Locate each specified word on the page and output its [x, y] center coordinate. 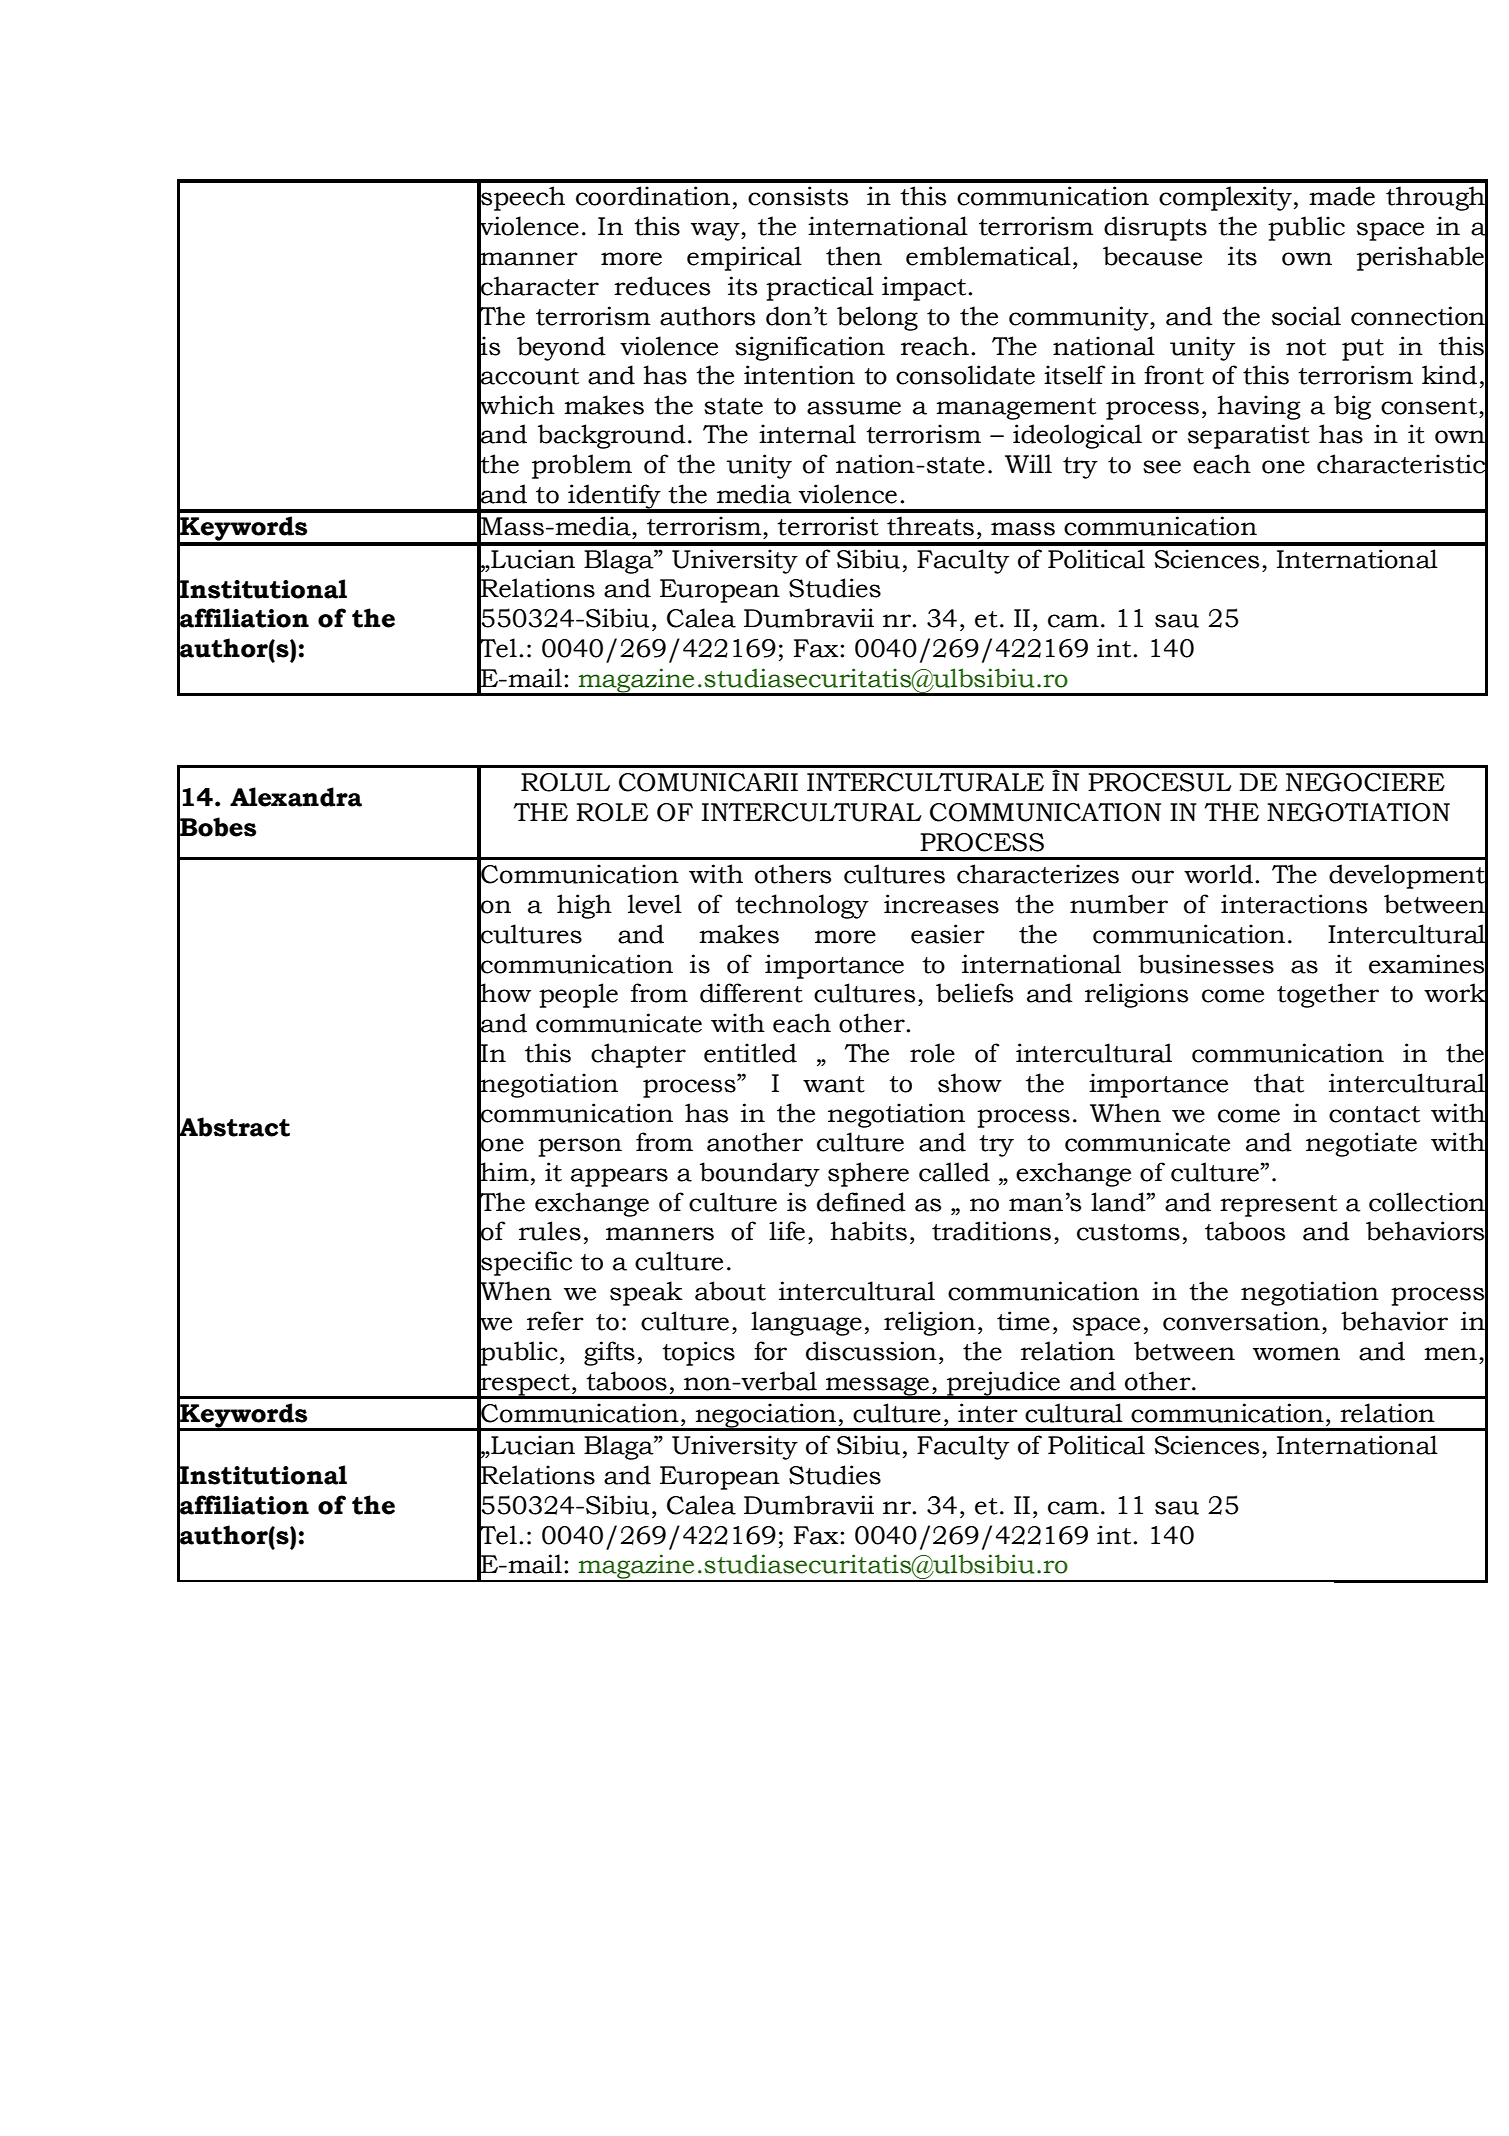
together [1328, 995]
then [854, 256]
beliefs [974, 993]
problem [582, 466]
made [1342, 196]
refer [555, 1321]
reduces [662, 286]
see [1162, 467]
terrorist [828, 526]
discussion [871, 1351]
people [578, 995]
